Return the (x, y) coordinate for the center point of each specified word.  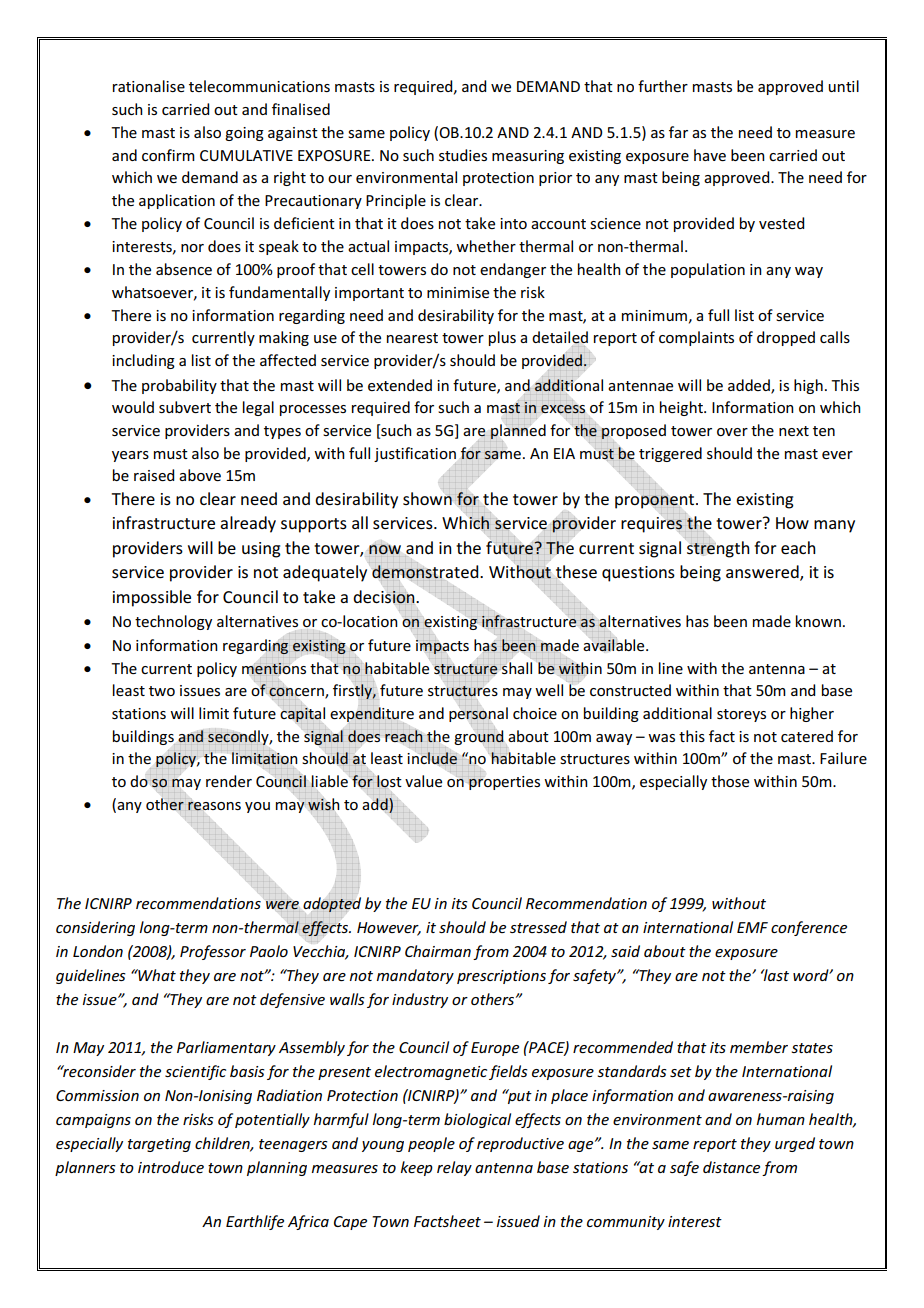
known (818, 621)
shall (516, 668)
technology (173, 622)
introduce (171, 1167)
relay (454, 1168)
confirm (168, 155)
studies (463, 155)
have (710, 155)
